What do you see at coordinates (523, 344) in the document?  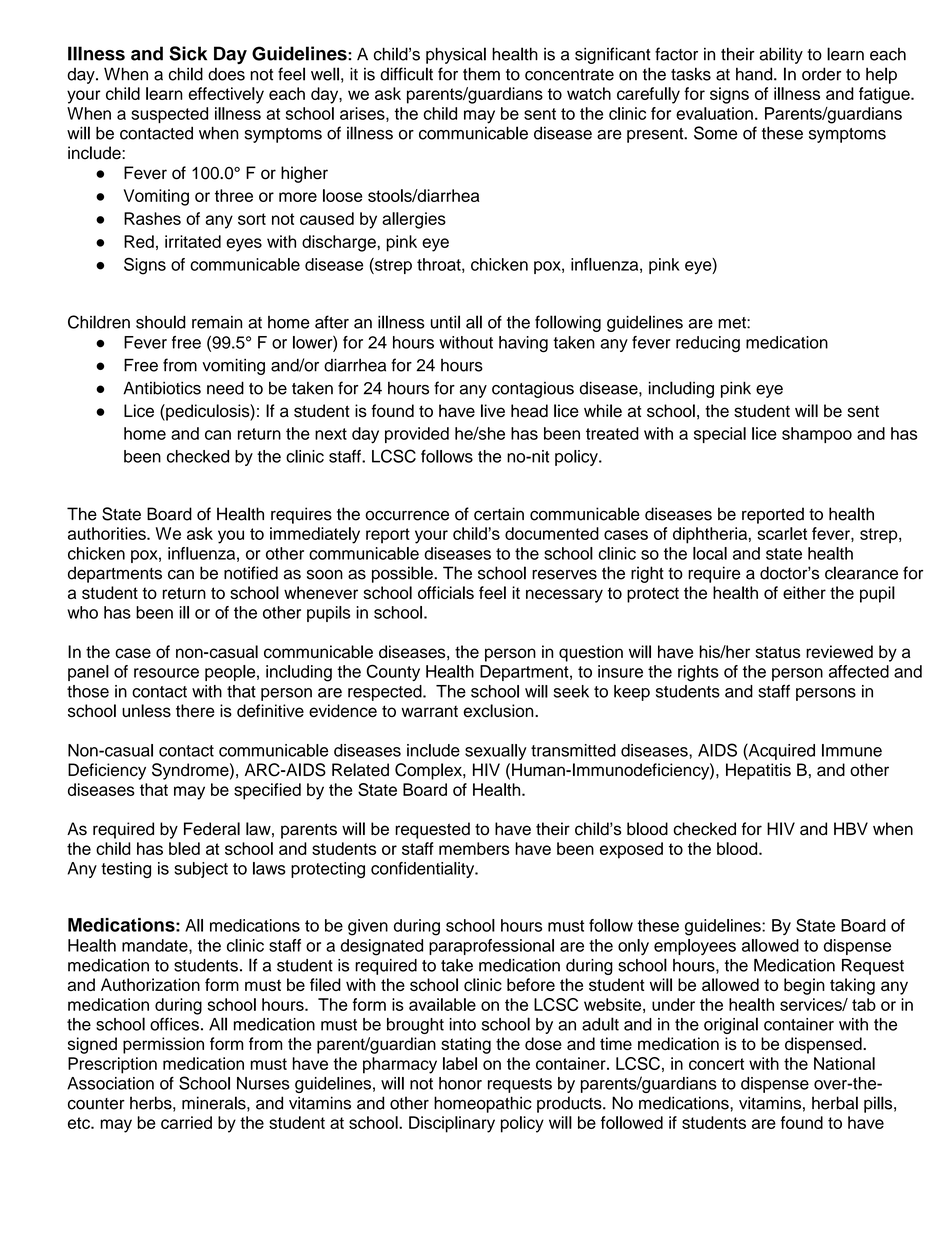 I see `having` at bounding box center [523, 344].
